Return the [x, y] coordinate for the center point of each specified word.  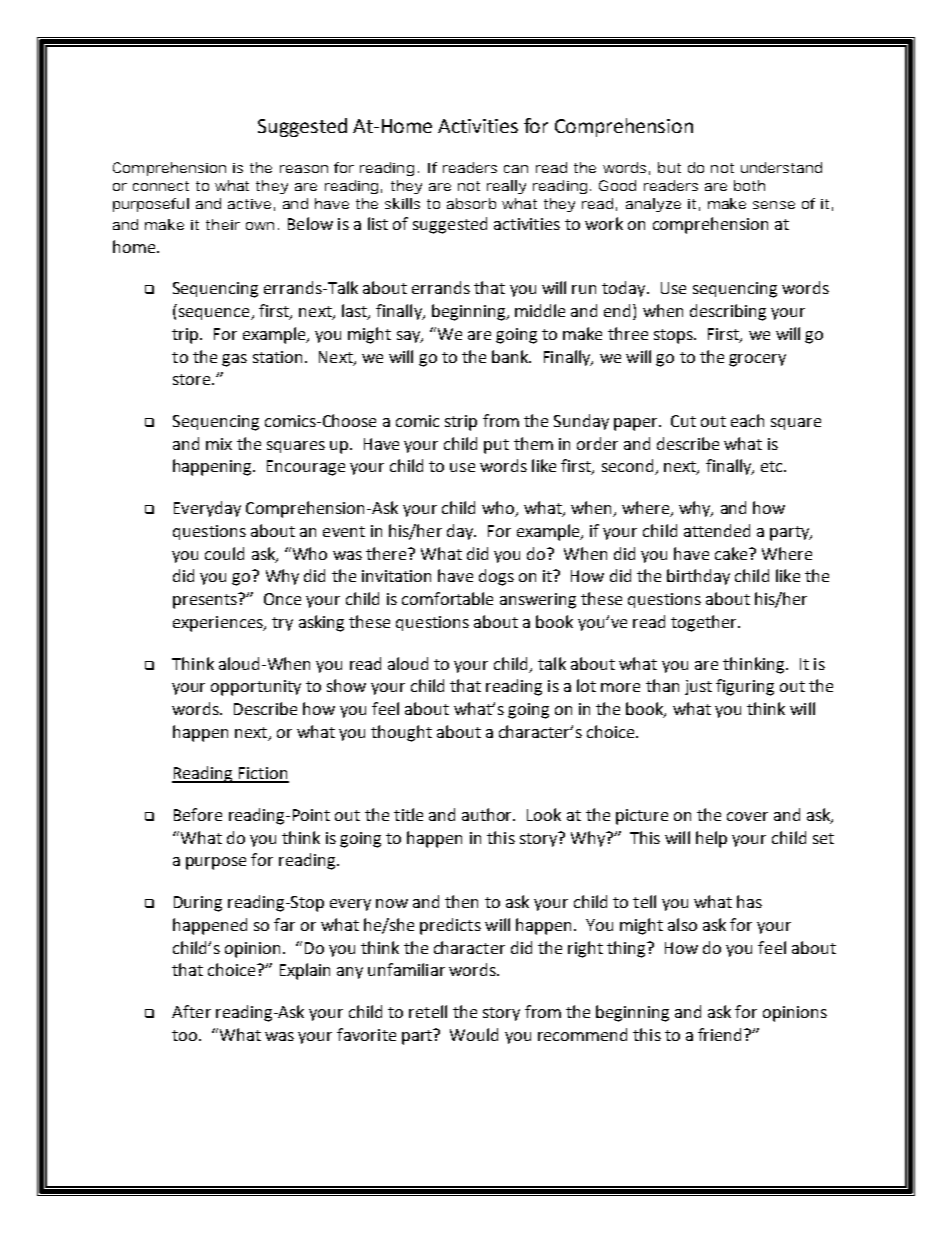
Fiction [263, 774]
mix [219, 444]
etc [773, 466]
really [506, 187]
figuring [745, 687]
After [191, 1011]
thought [401, 733]
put [496, 446]
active [249, 204]
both [749, 185]
